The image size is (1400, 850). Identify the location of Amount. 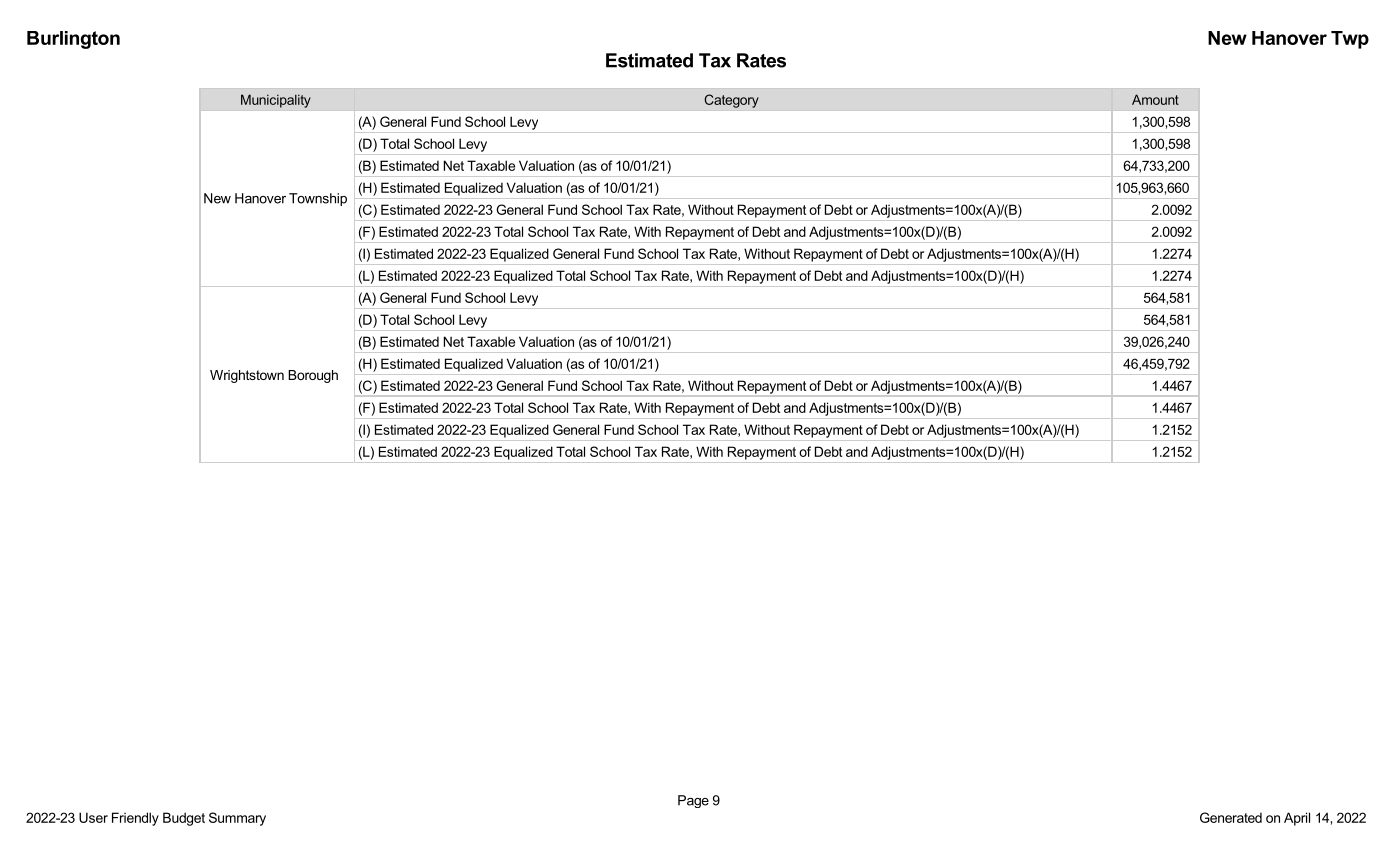
(1155, 99).
